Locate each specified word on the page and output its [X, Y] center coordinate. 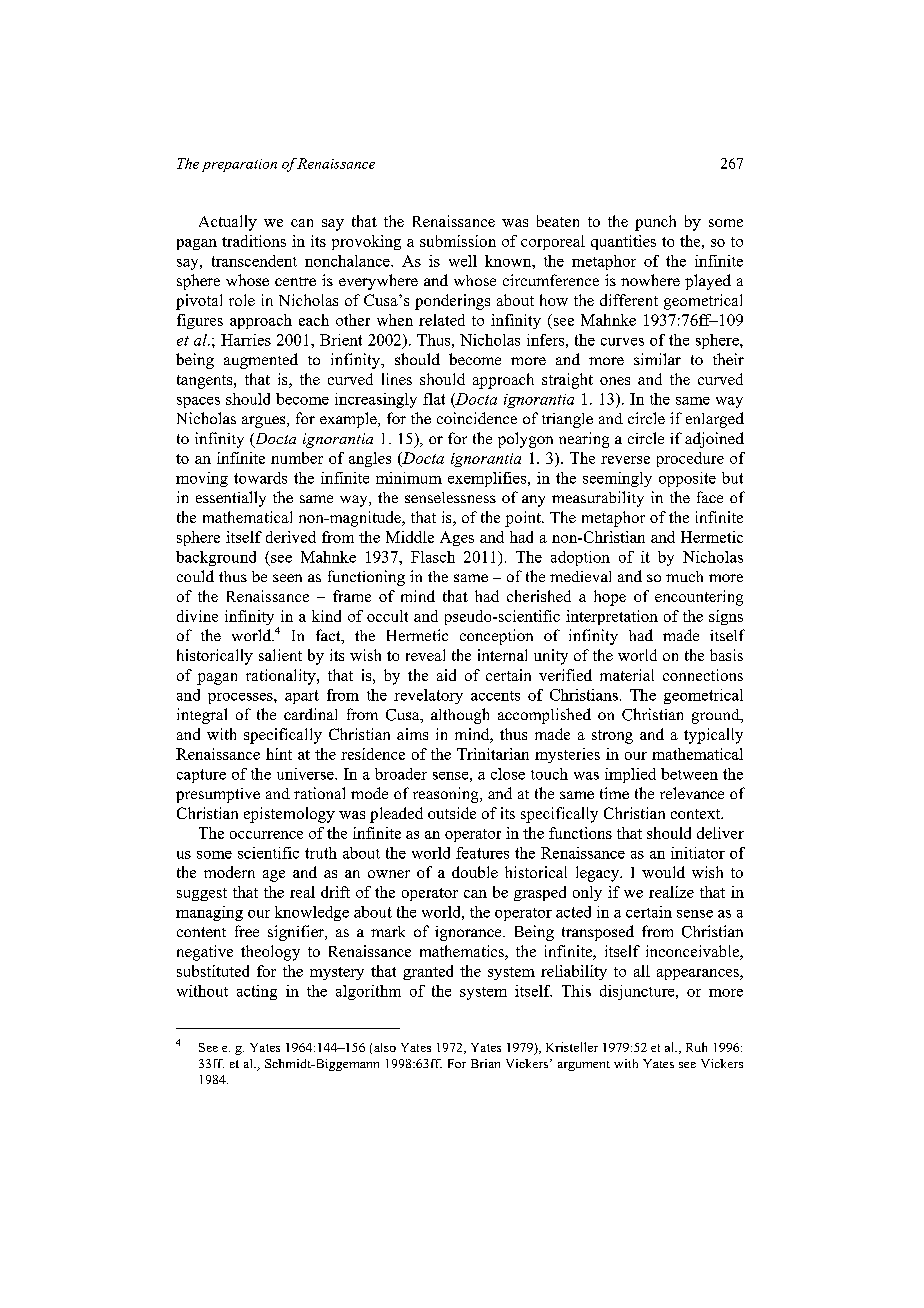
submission [458, 241]
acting [257, 992]
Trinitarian [493, 754]
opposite [687, 479]
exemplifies [488, 479]
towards [260, 478]
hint [279, 754]
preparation [239, 165]
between [689, 774]
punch [655, 223]
